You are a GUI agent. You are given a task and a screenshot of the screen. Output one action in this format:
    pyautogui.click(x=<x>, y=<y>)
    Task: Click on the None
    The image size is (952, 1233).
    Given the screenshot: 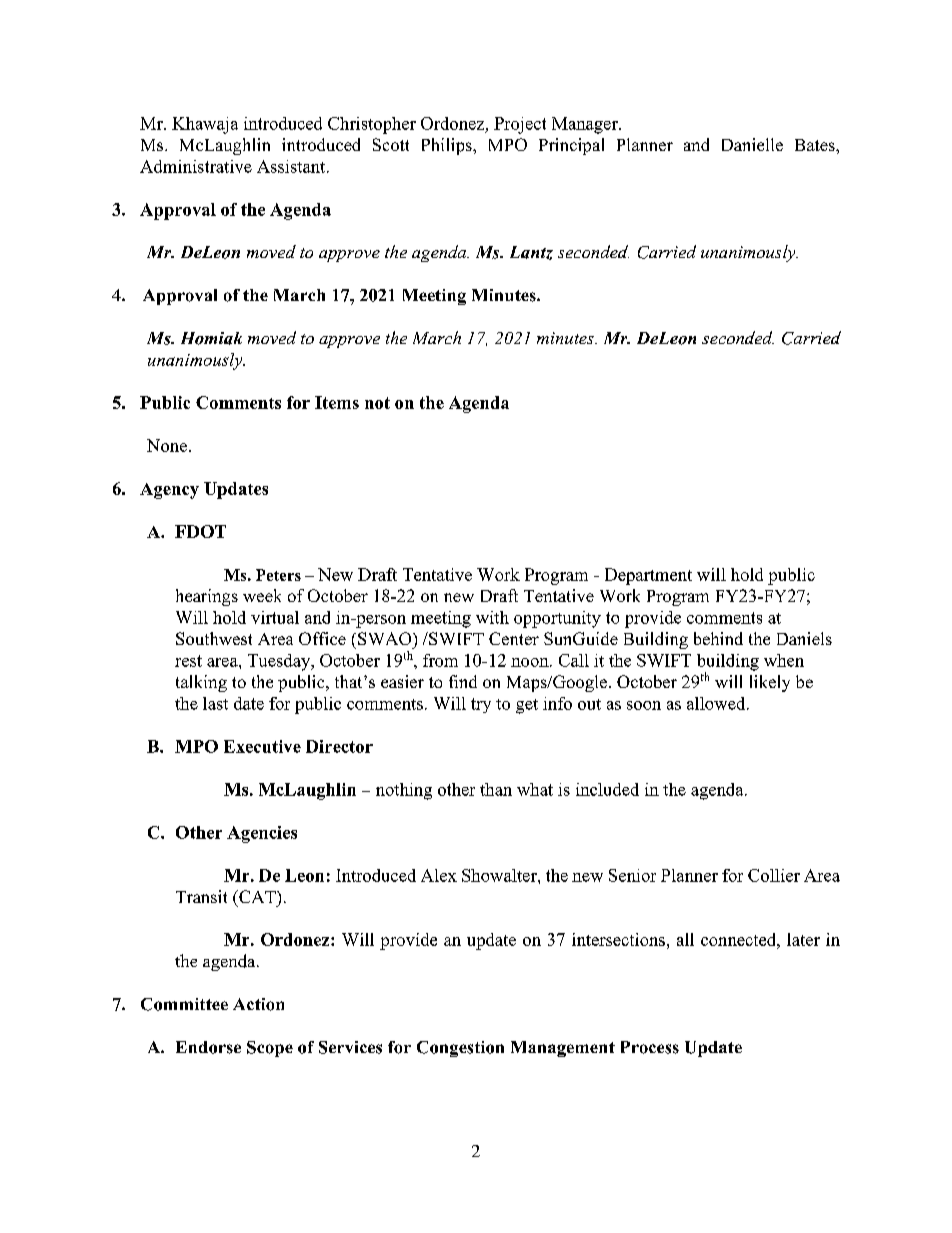 What is the action you would take?
    pyautogui.click(x=167, y=445)
